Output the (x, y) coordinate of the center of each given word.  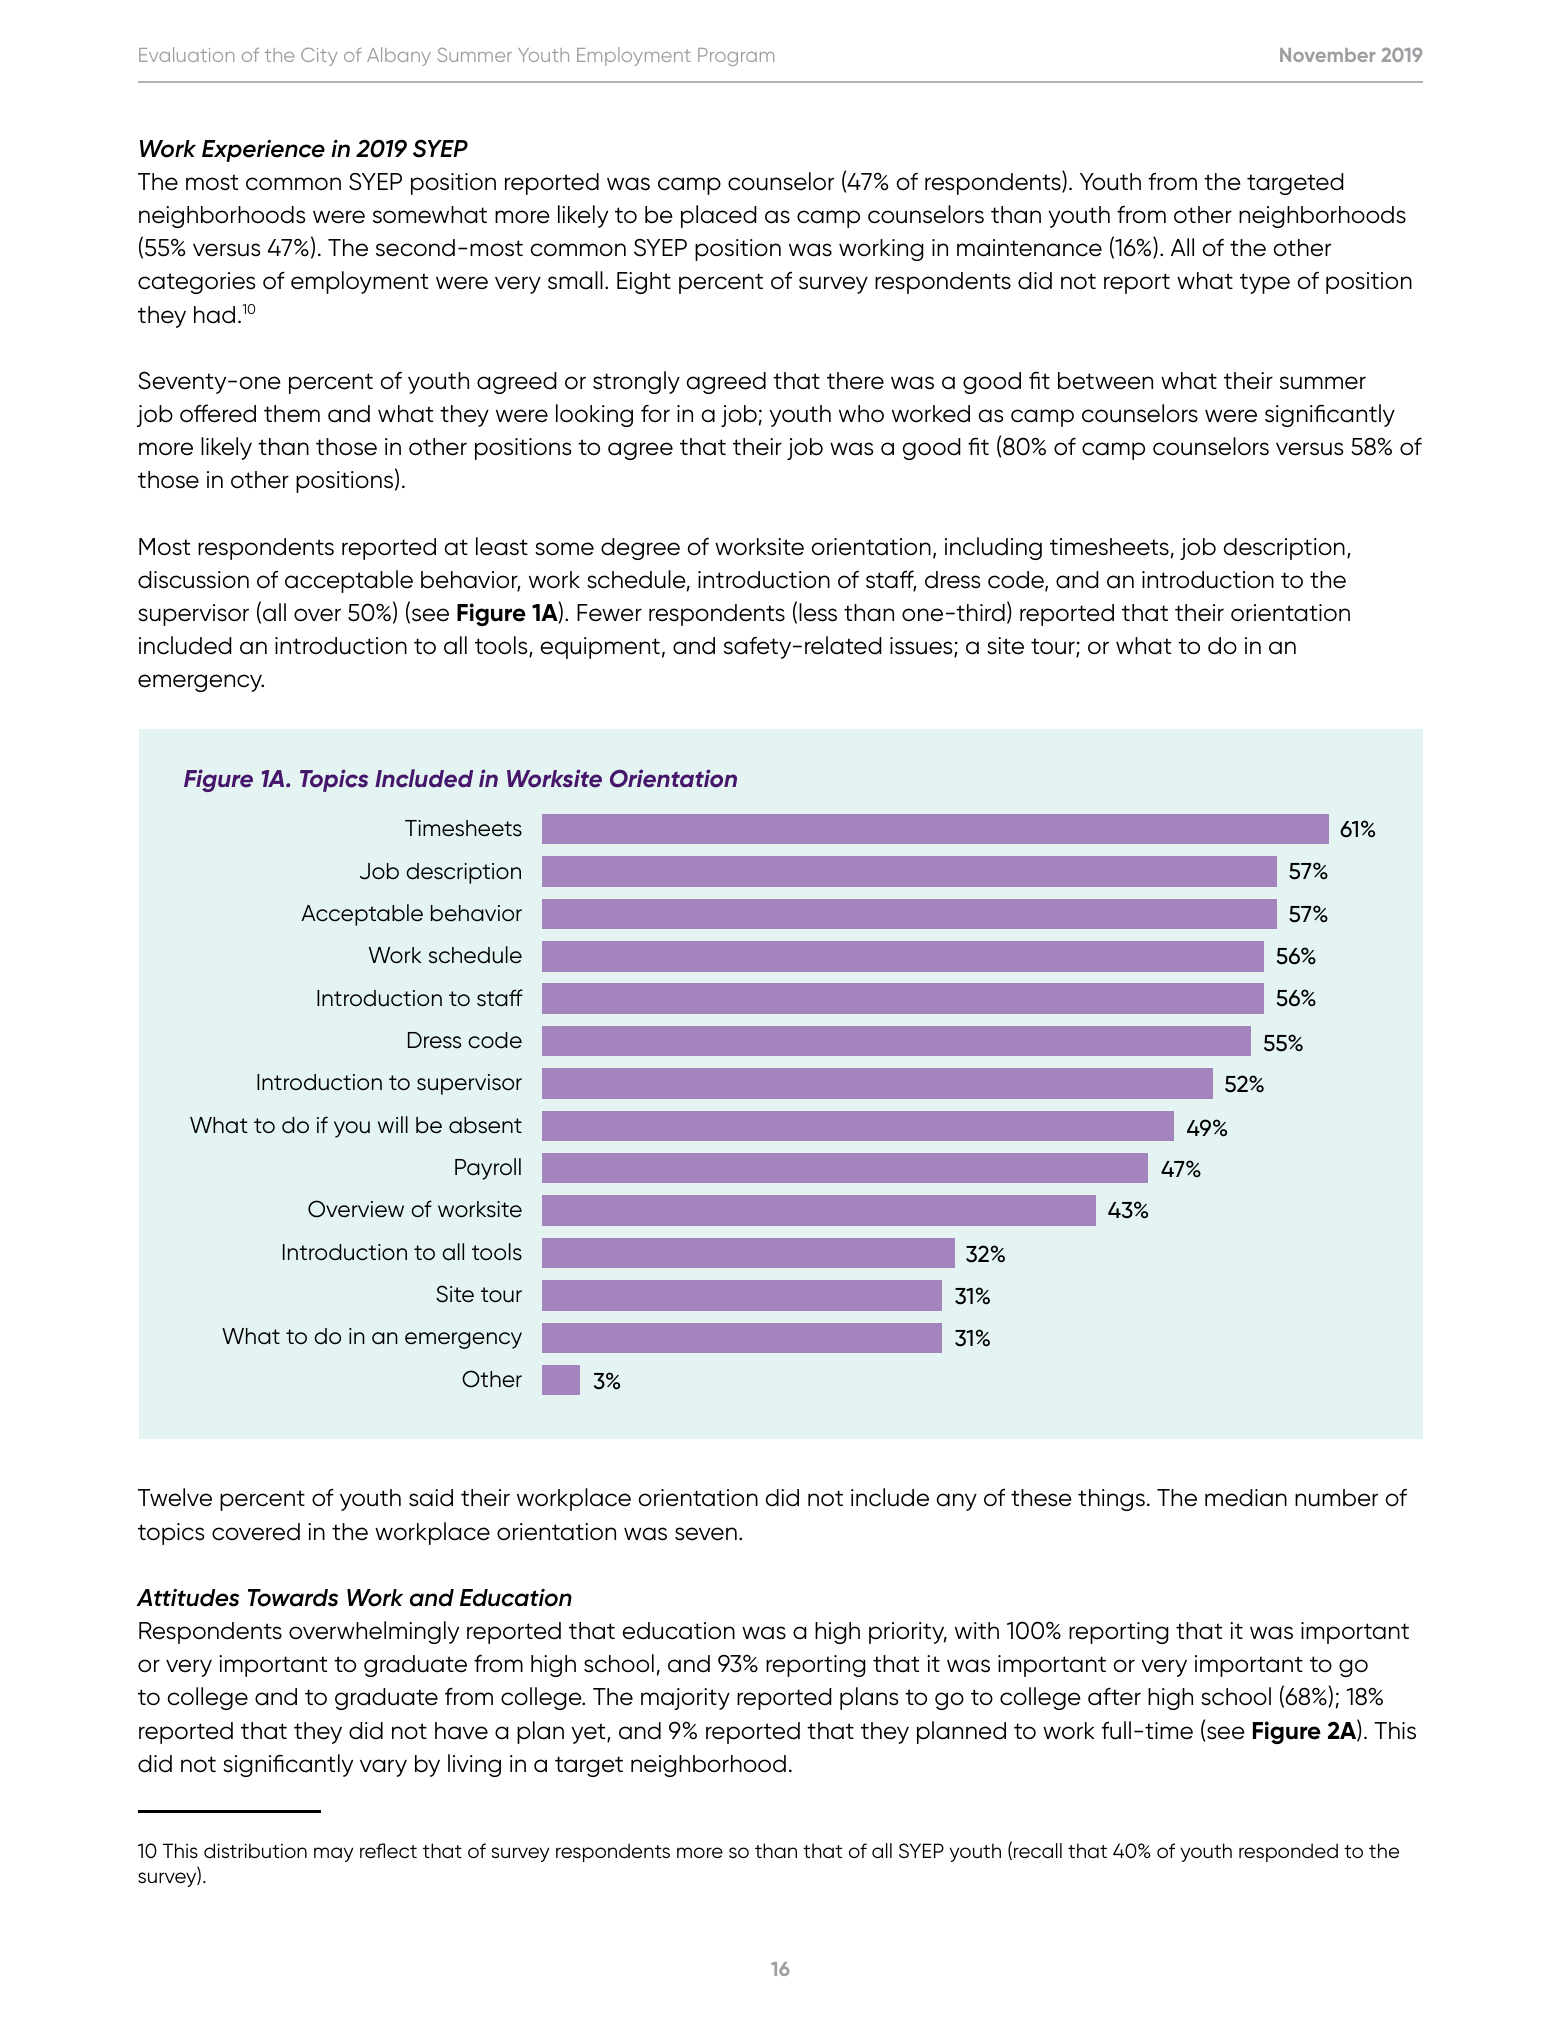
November (1327, 55)
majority (685, 1699)
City (319, 57)
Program (736, 57)
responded (1288, 1852)
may (333, 1854)
